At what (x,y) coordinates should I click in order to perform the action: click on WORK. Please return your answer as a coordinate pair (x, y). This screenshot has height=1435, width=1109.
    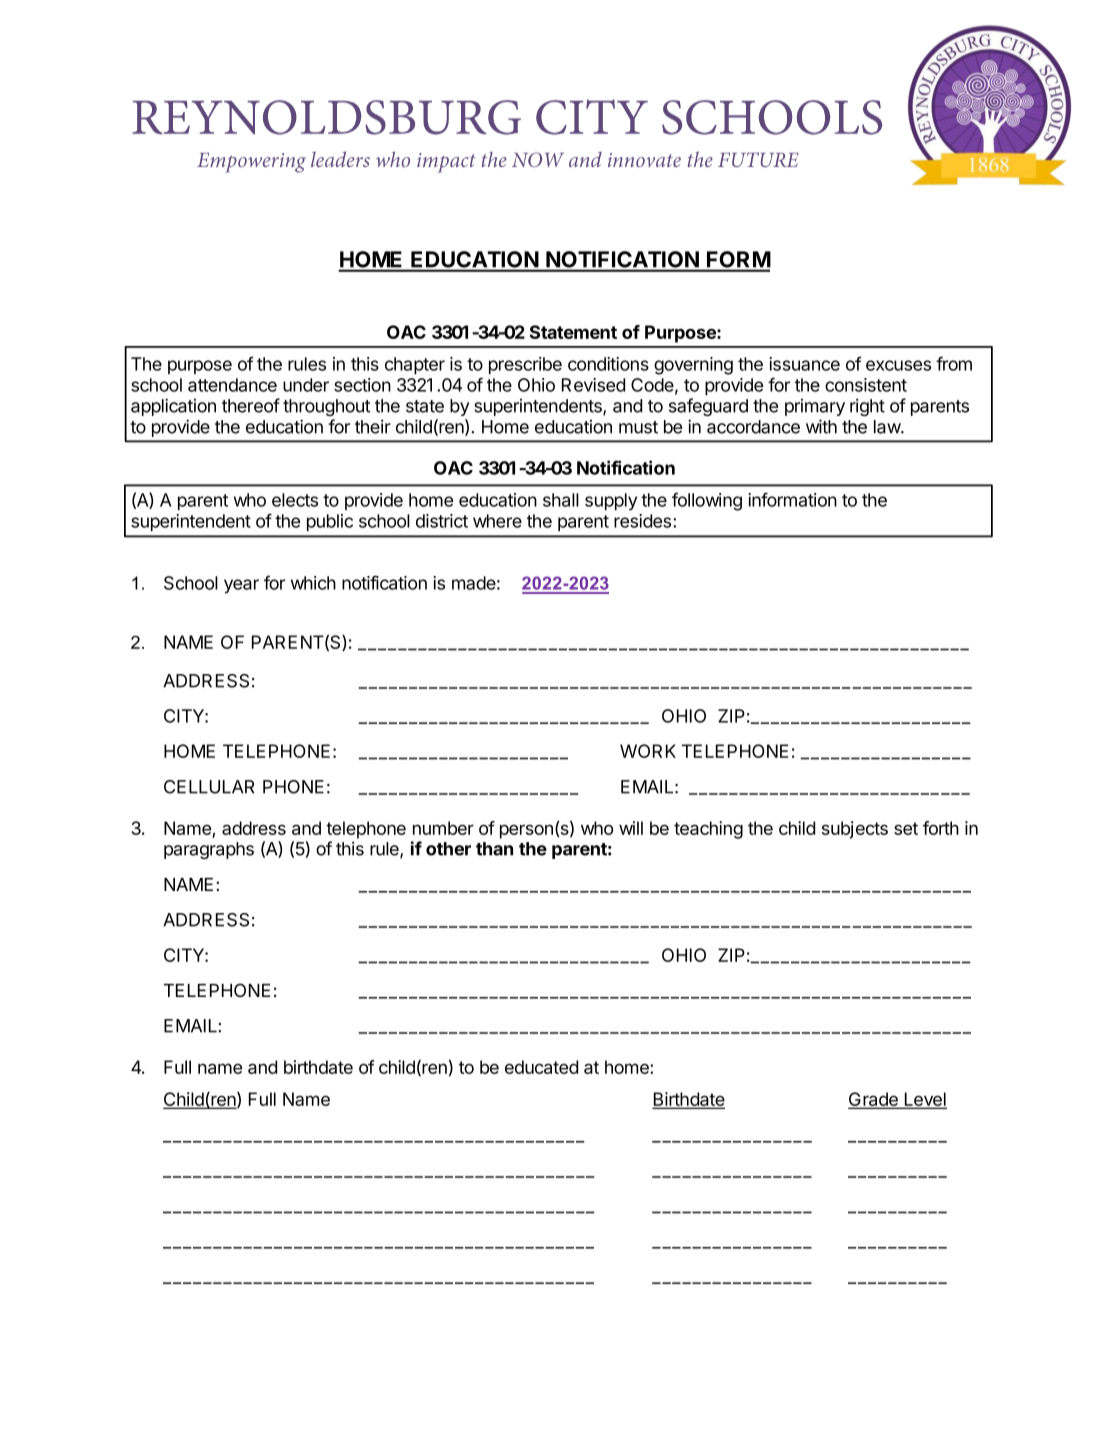
    Looking at the image, I should click on (648, 751).
